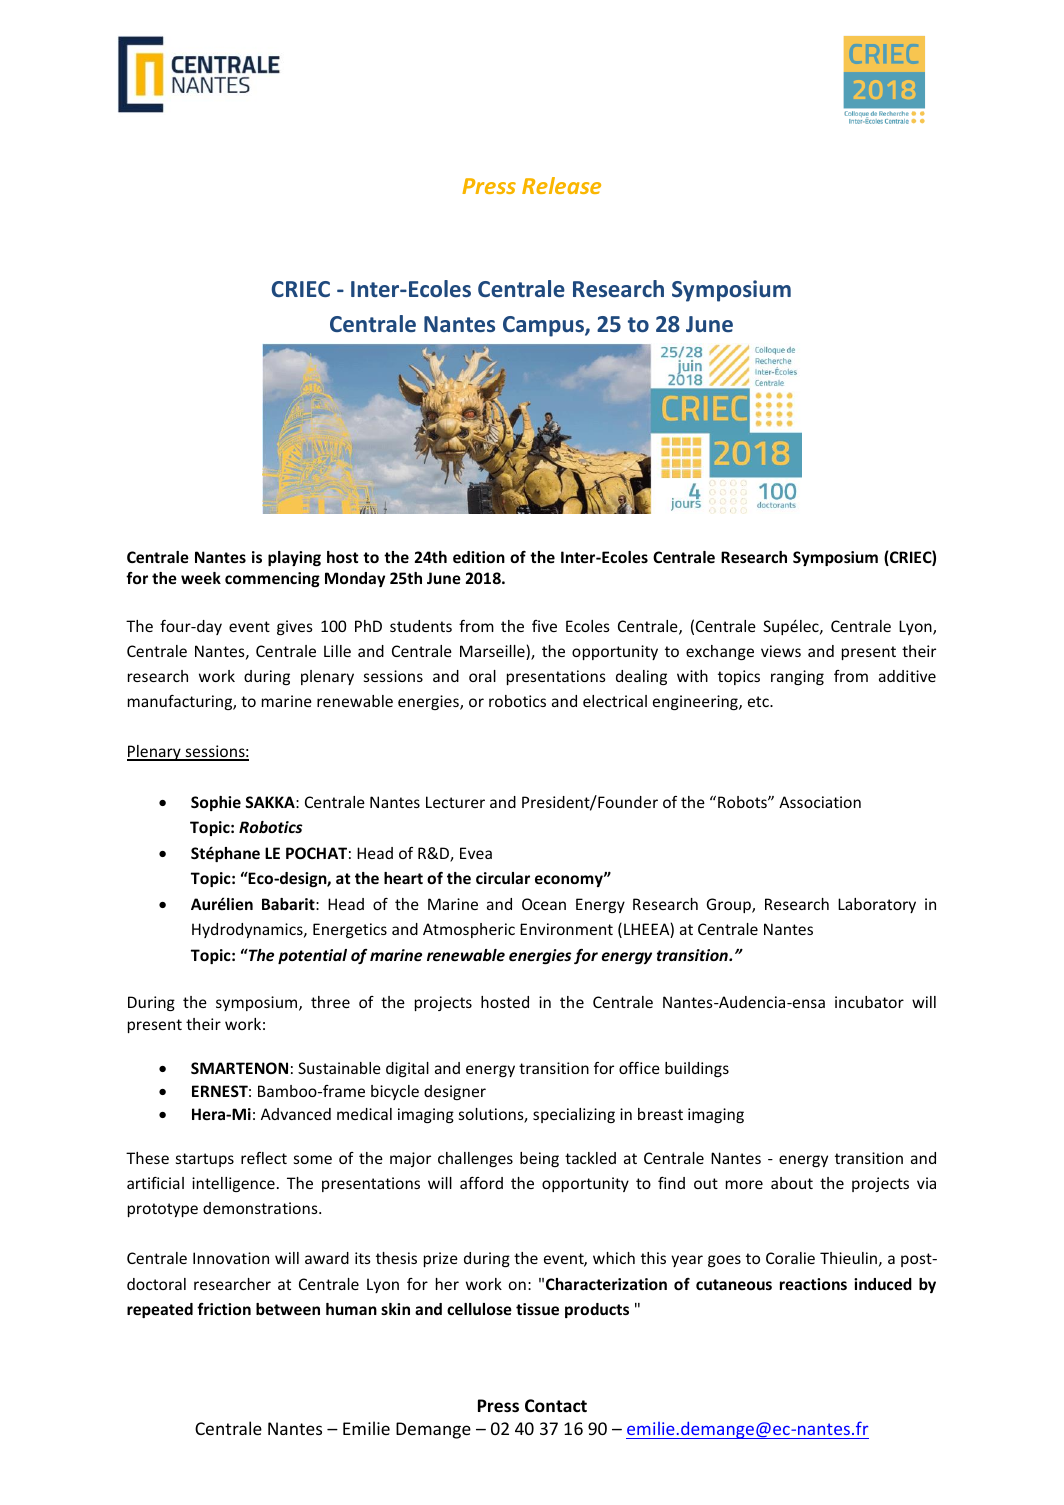 This page has height=1505, width=1064. What do you see at coordinates (216, 803) in the page?
I see `Sophie` at bounding box center [216, 803].
